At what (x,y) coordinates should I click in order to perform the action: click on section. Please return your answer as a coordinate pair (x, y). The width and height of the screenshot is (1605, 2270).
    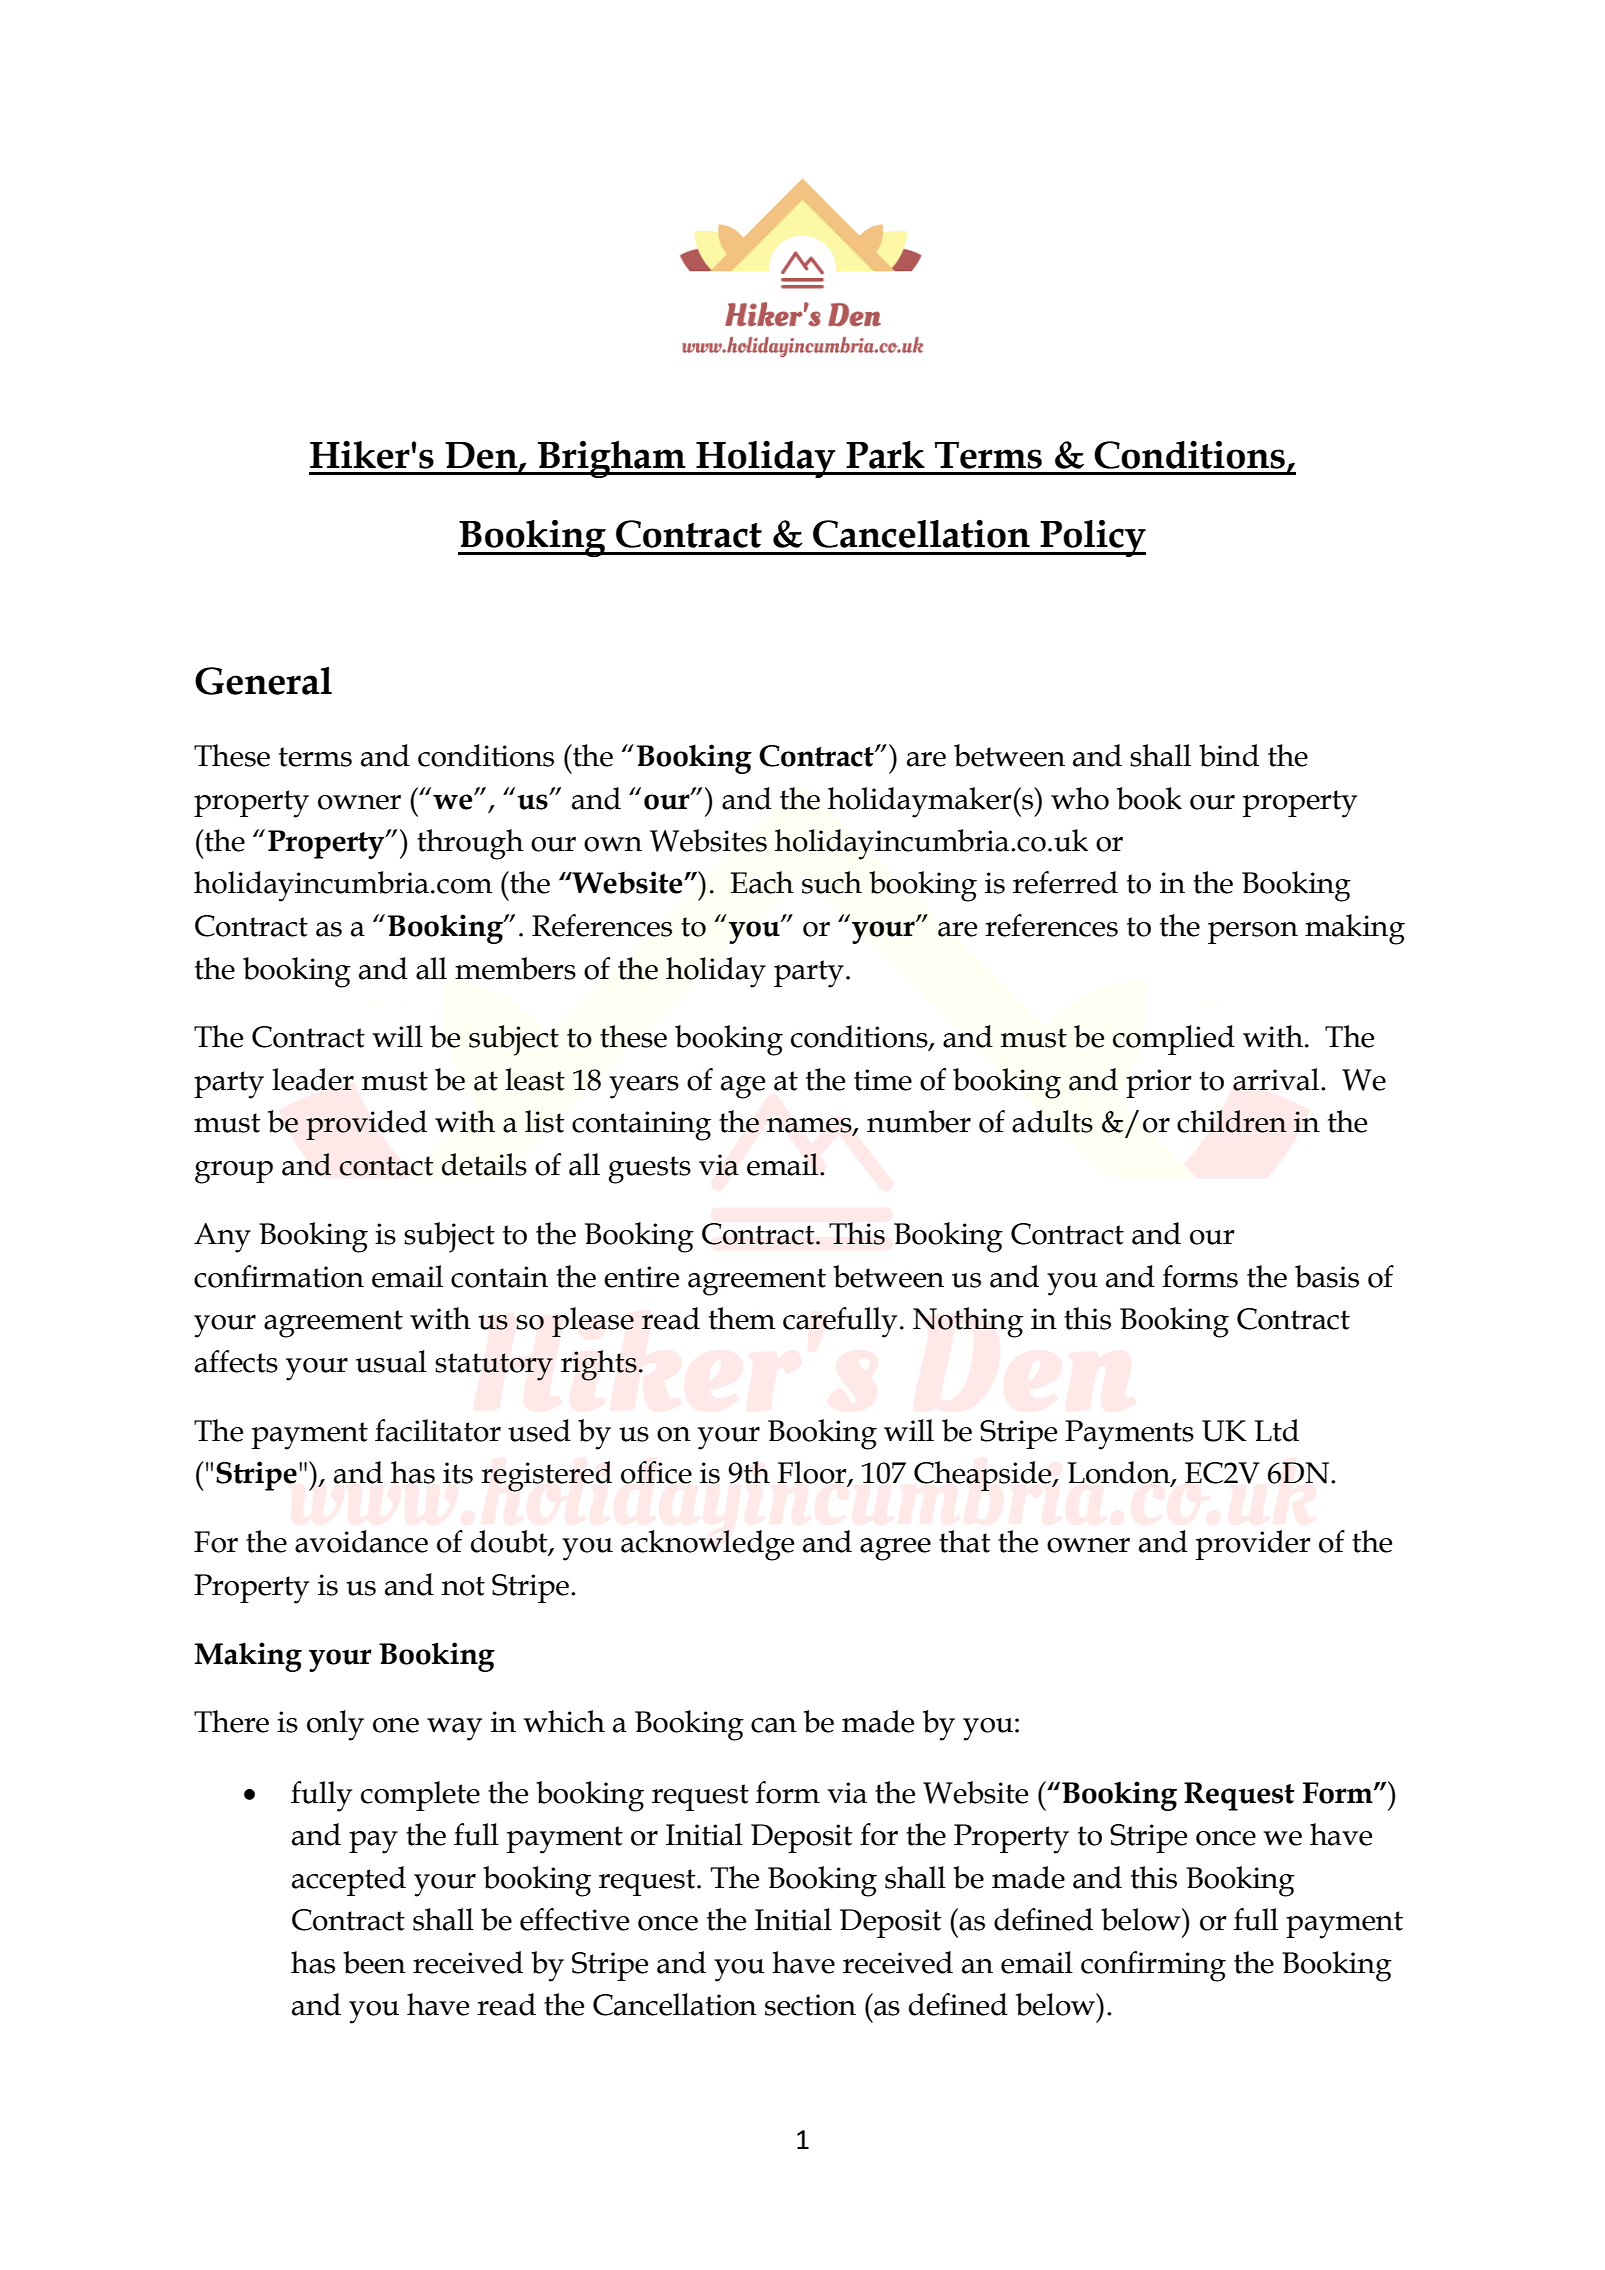
    Looking at the image, I should click on (810, 2005).
